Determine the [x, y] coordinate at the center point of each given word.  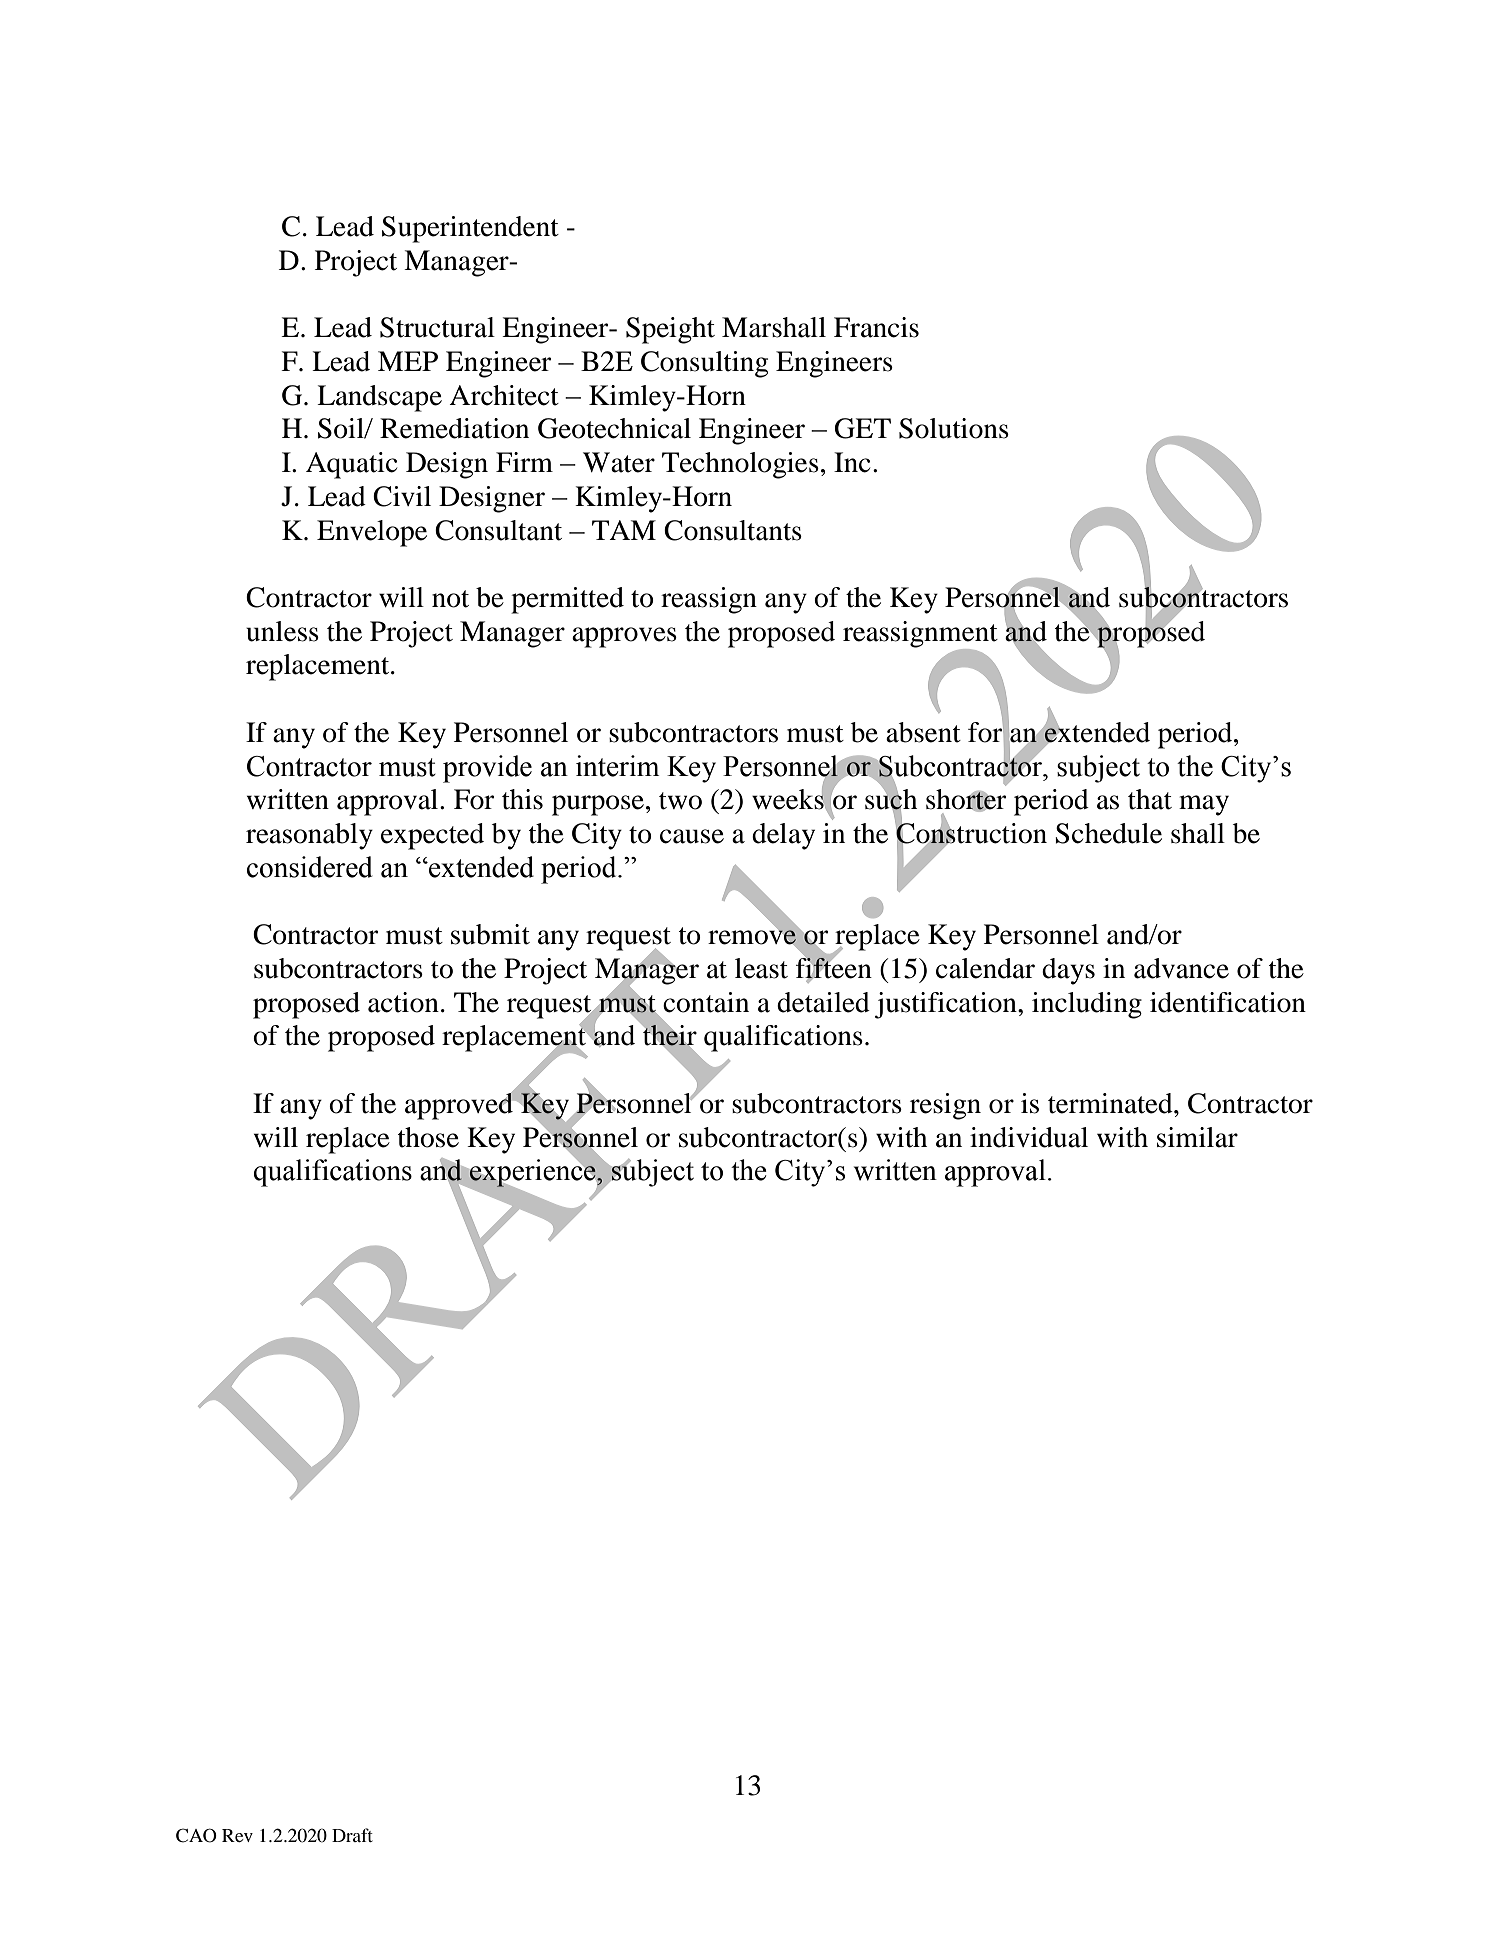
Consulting [704, 364]
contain [706, 1002]
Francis [876, 327]
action [403, 1002]
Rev [237, 1835]
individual [1029, 1137]
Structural [437, 327]
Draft [352, 1835]
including [1087, 1005]
